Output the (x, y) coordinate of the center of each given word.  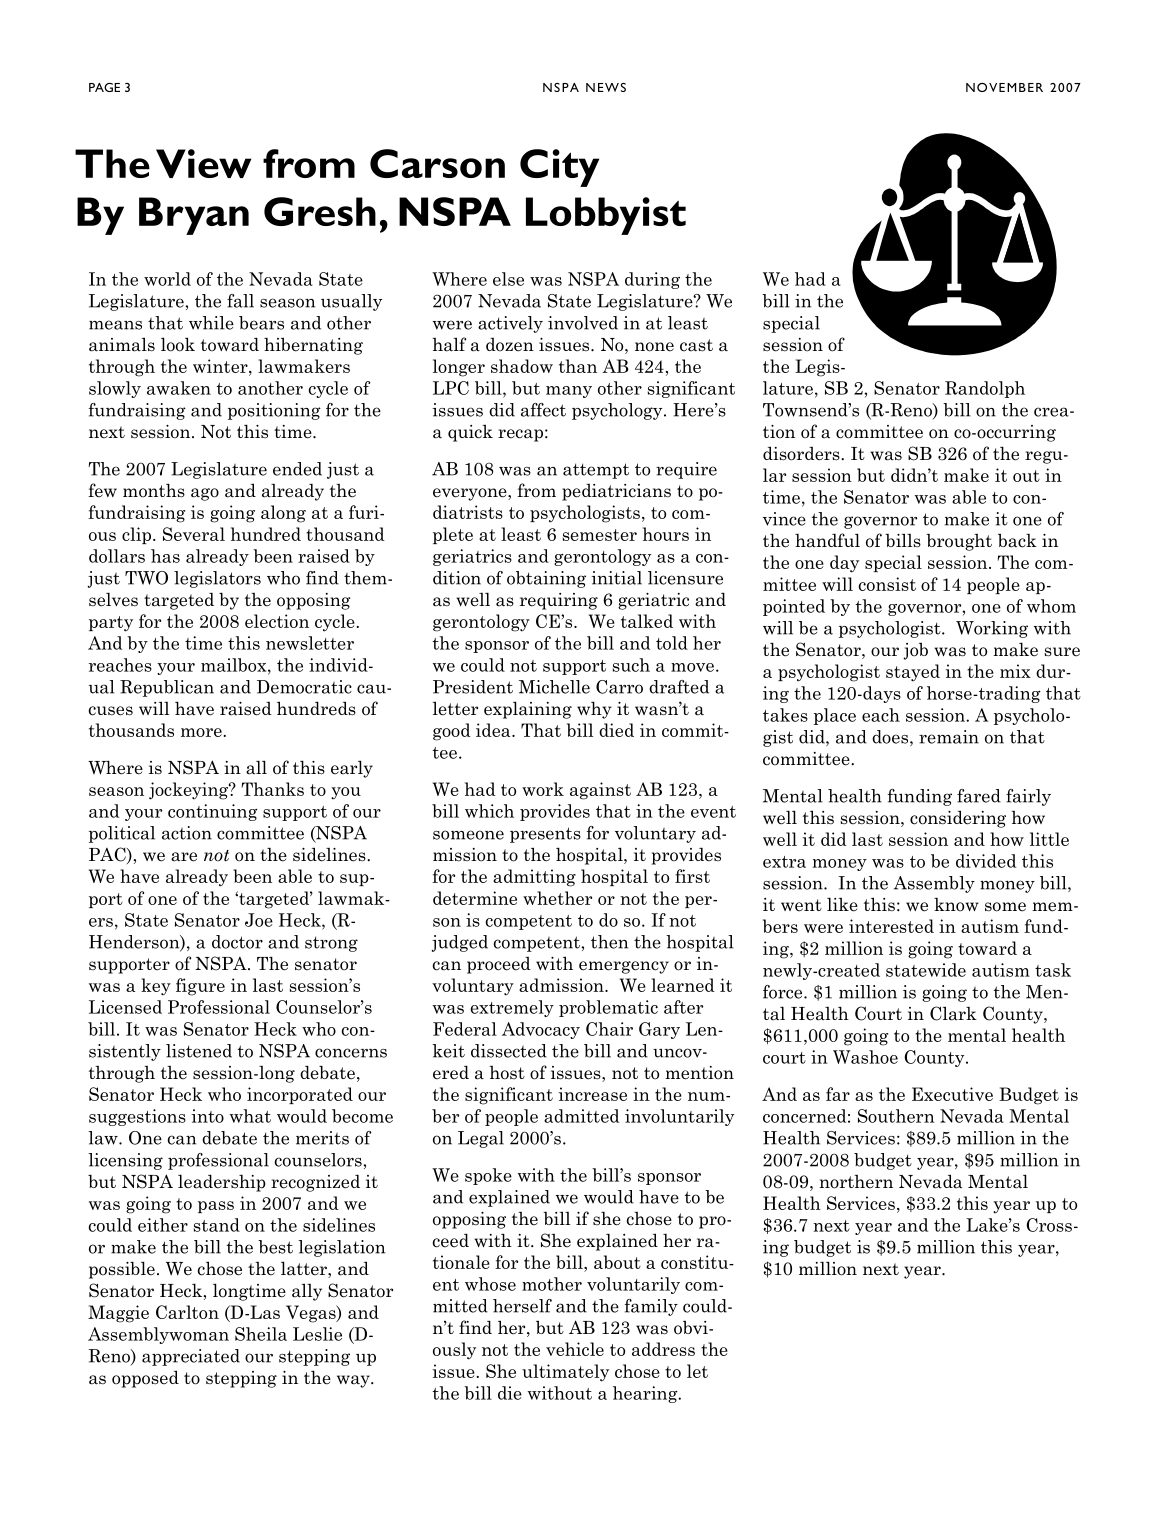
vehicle (575, 1349)
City (559, 168)
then (609, 942)
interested (891, 926)
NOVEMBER (1004, 87)
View (203, 163)
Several (194, 534)
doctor (237, 942)
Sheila (261, 1334)
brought (959, 542)
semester (599, 535)
